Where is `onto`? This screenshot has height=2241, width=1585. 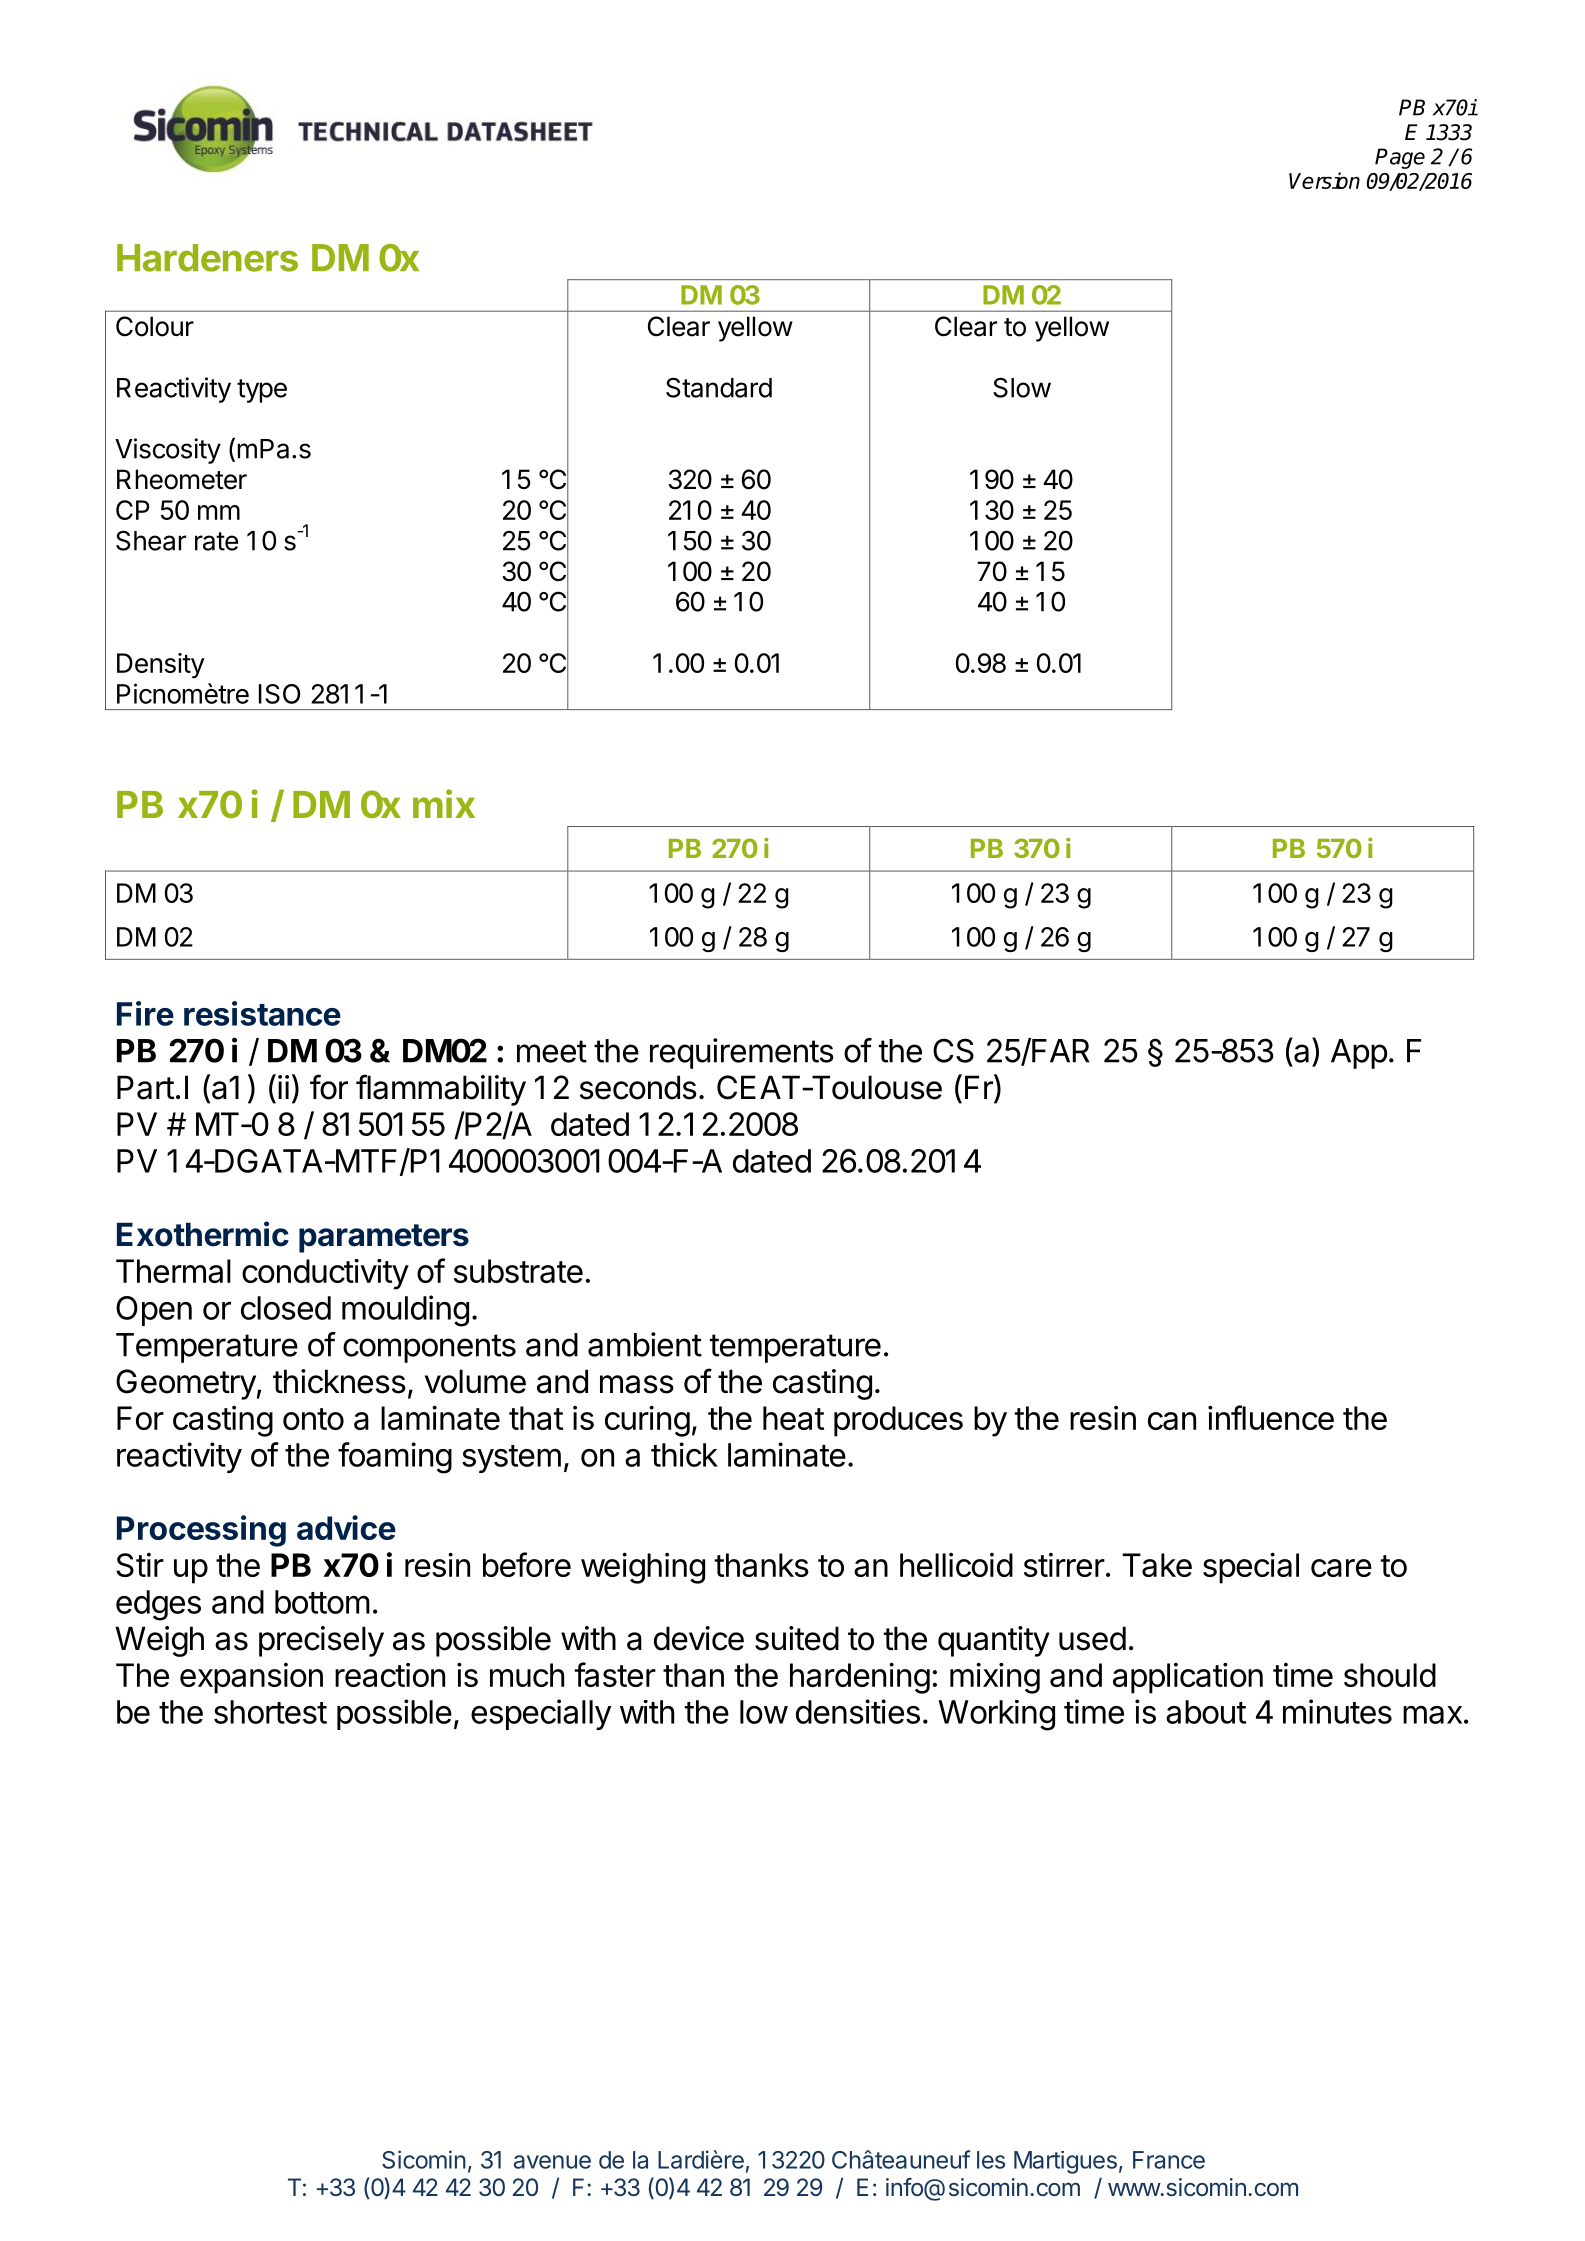 onto is located at coordinates (313, 1419).
